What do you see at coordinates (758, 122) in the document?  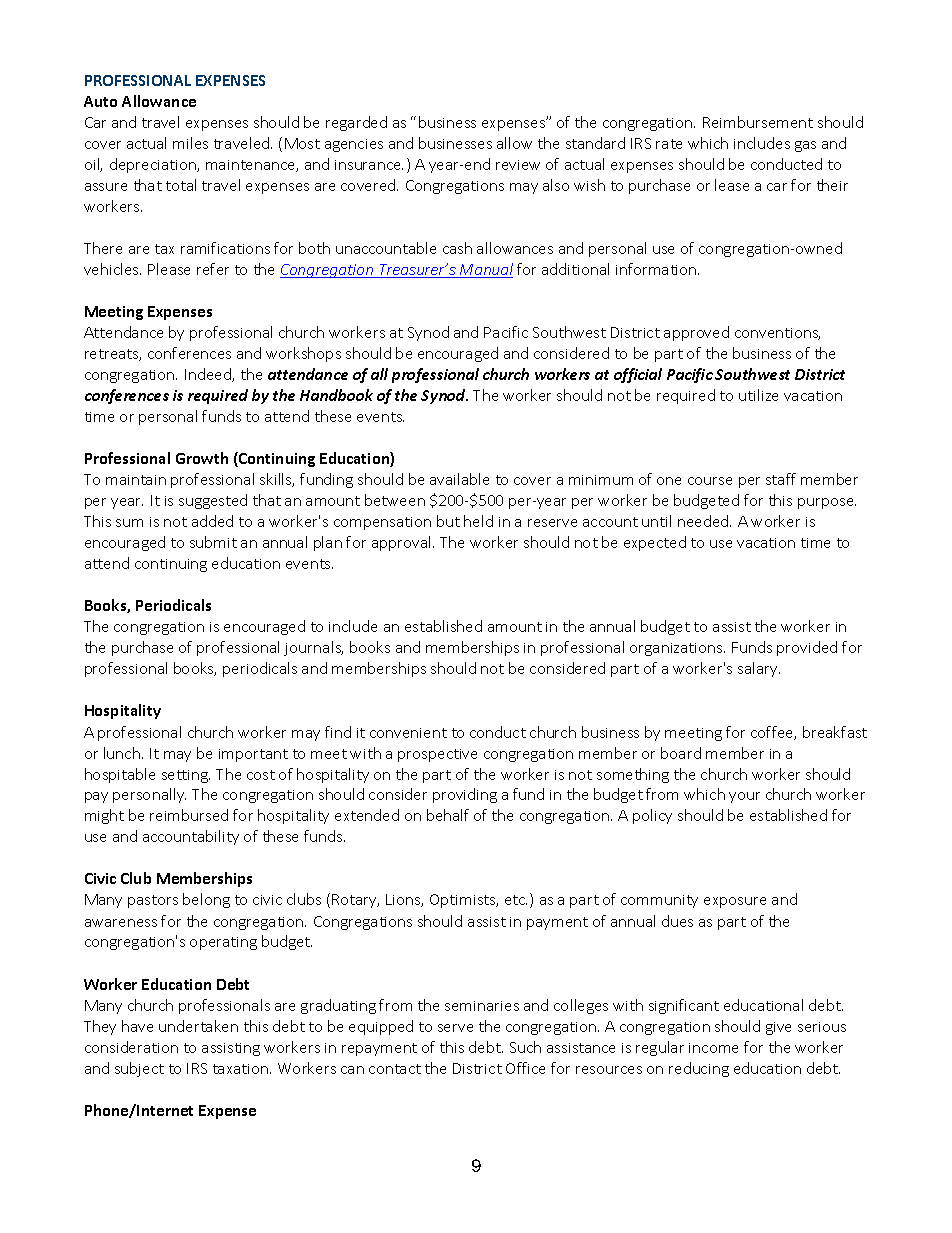 I see `Reimbursement` at bounding box center [758, 122].
